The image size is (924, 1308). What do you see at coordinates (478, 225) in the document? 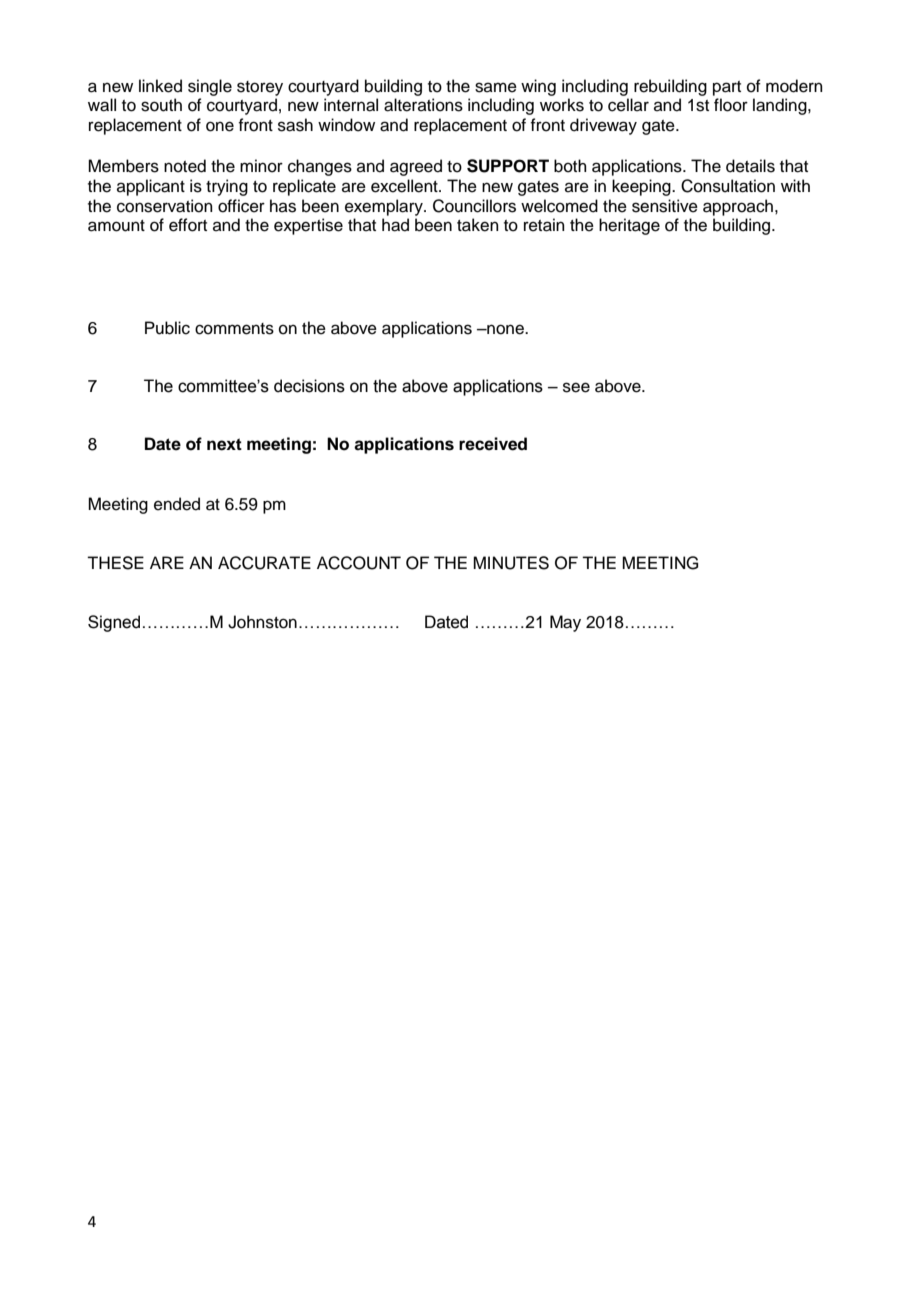
I see `taken` at bounding box center [478, 225].
